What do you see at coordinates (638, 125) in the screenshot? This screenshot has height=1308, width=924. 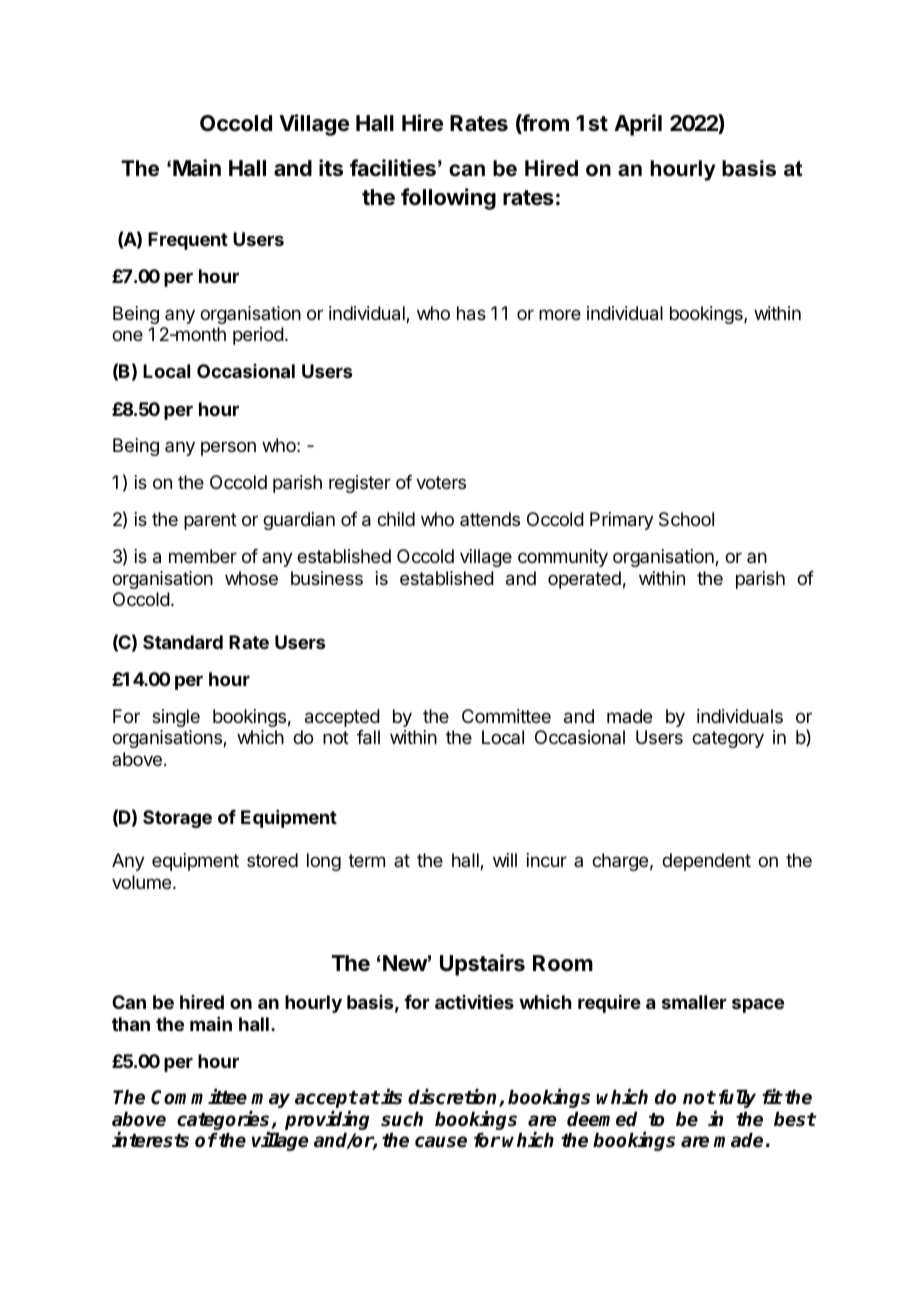 I see `April` at bounding box center [638, 125].
